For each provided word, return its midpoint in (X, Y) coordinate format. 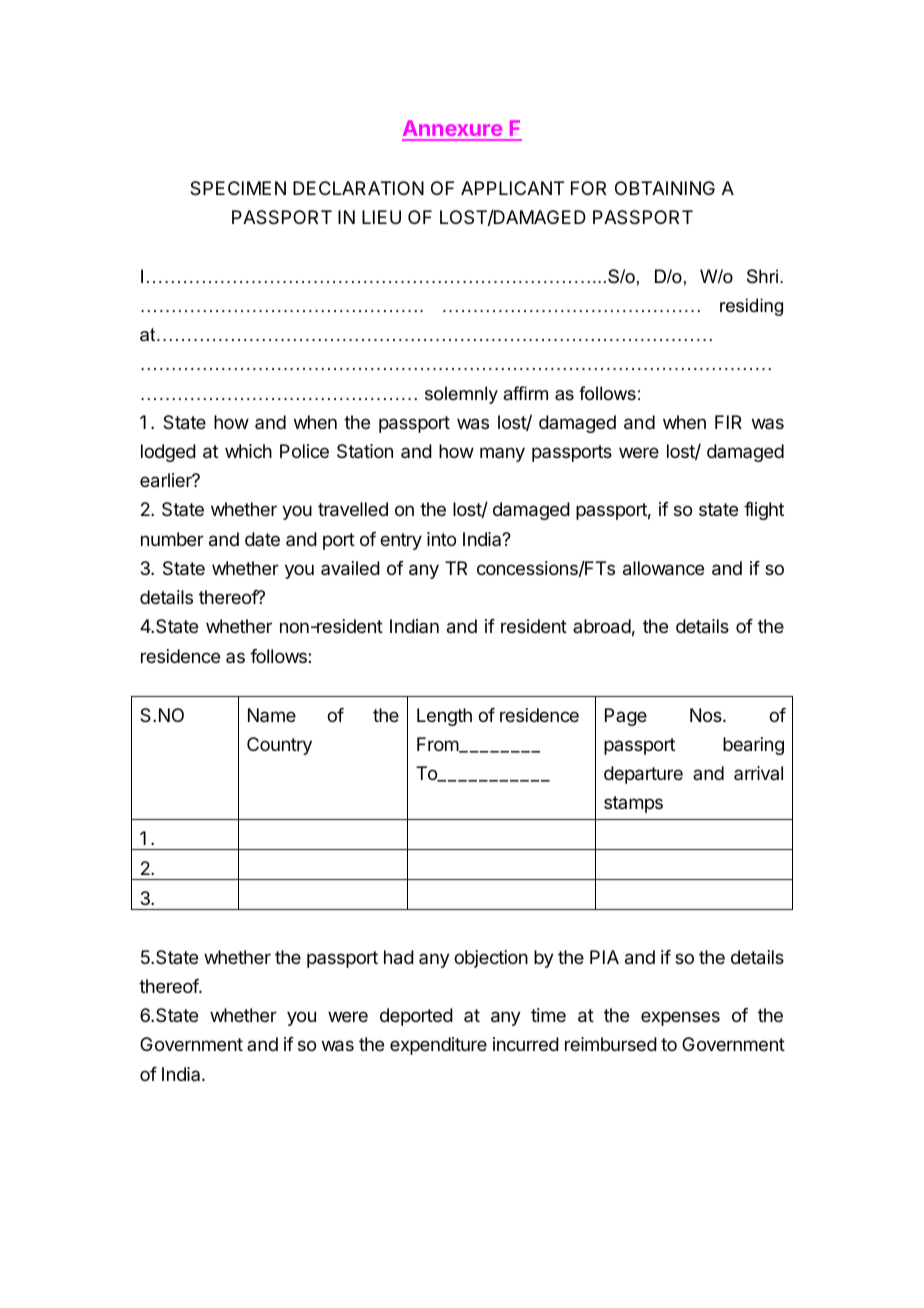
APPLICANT (512, 188)
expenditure (438, 1046)
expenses (680, 1018)
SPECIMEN (238, 188)
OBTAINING (665, 188)
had (399, 957)
